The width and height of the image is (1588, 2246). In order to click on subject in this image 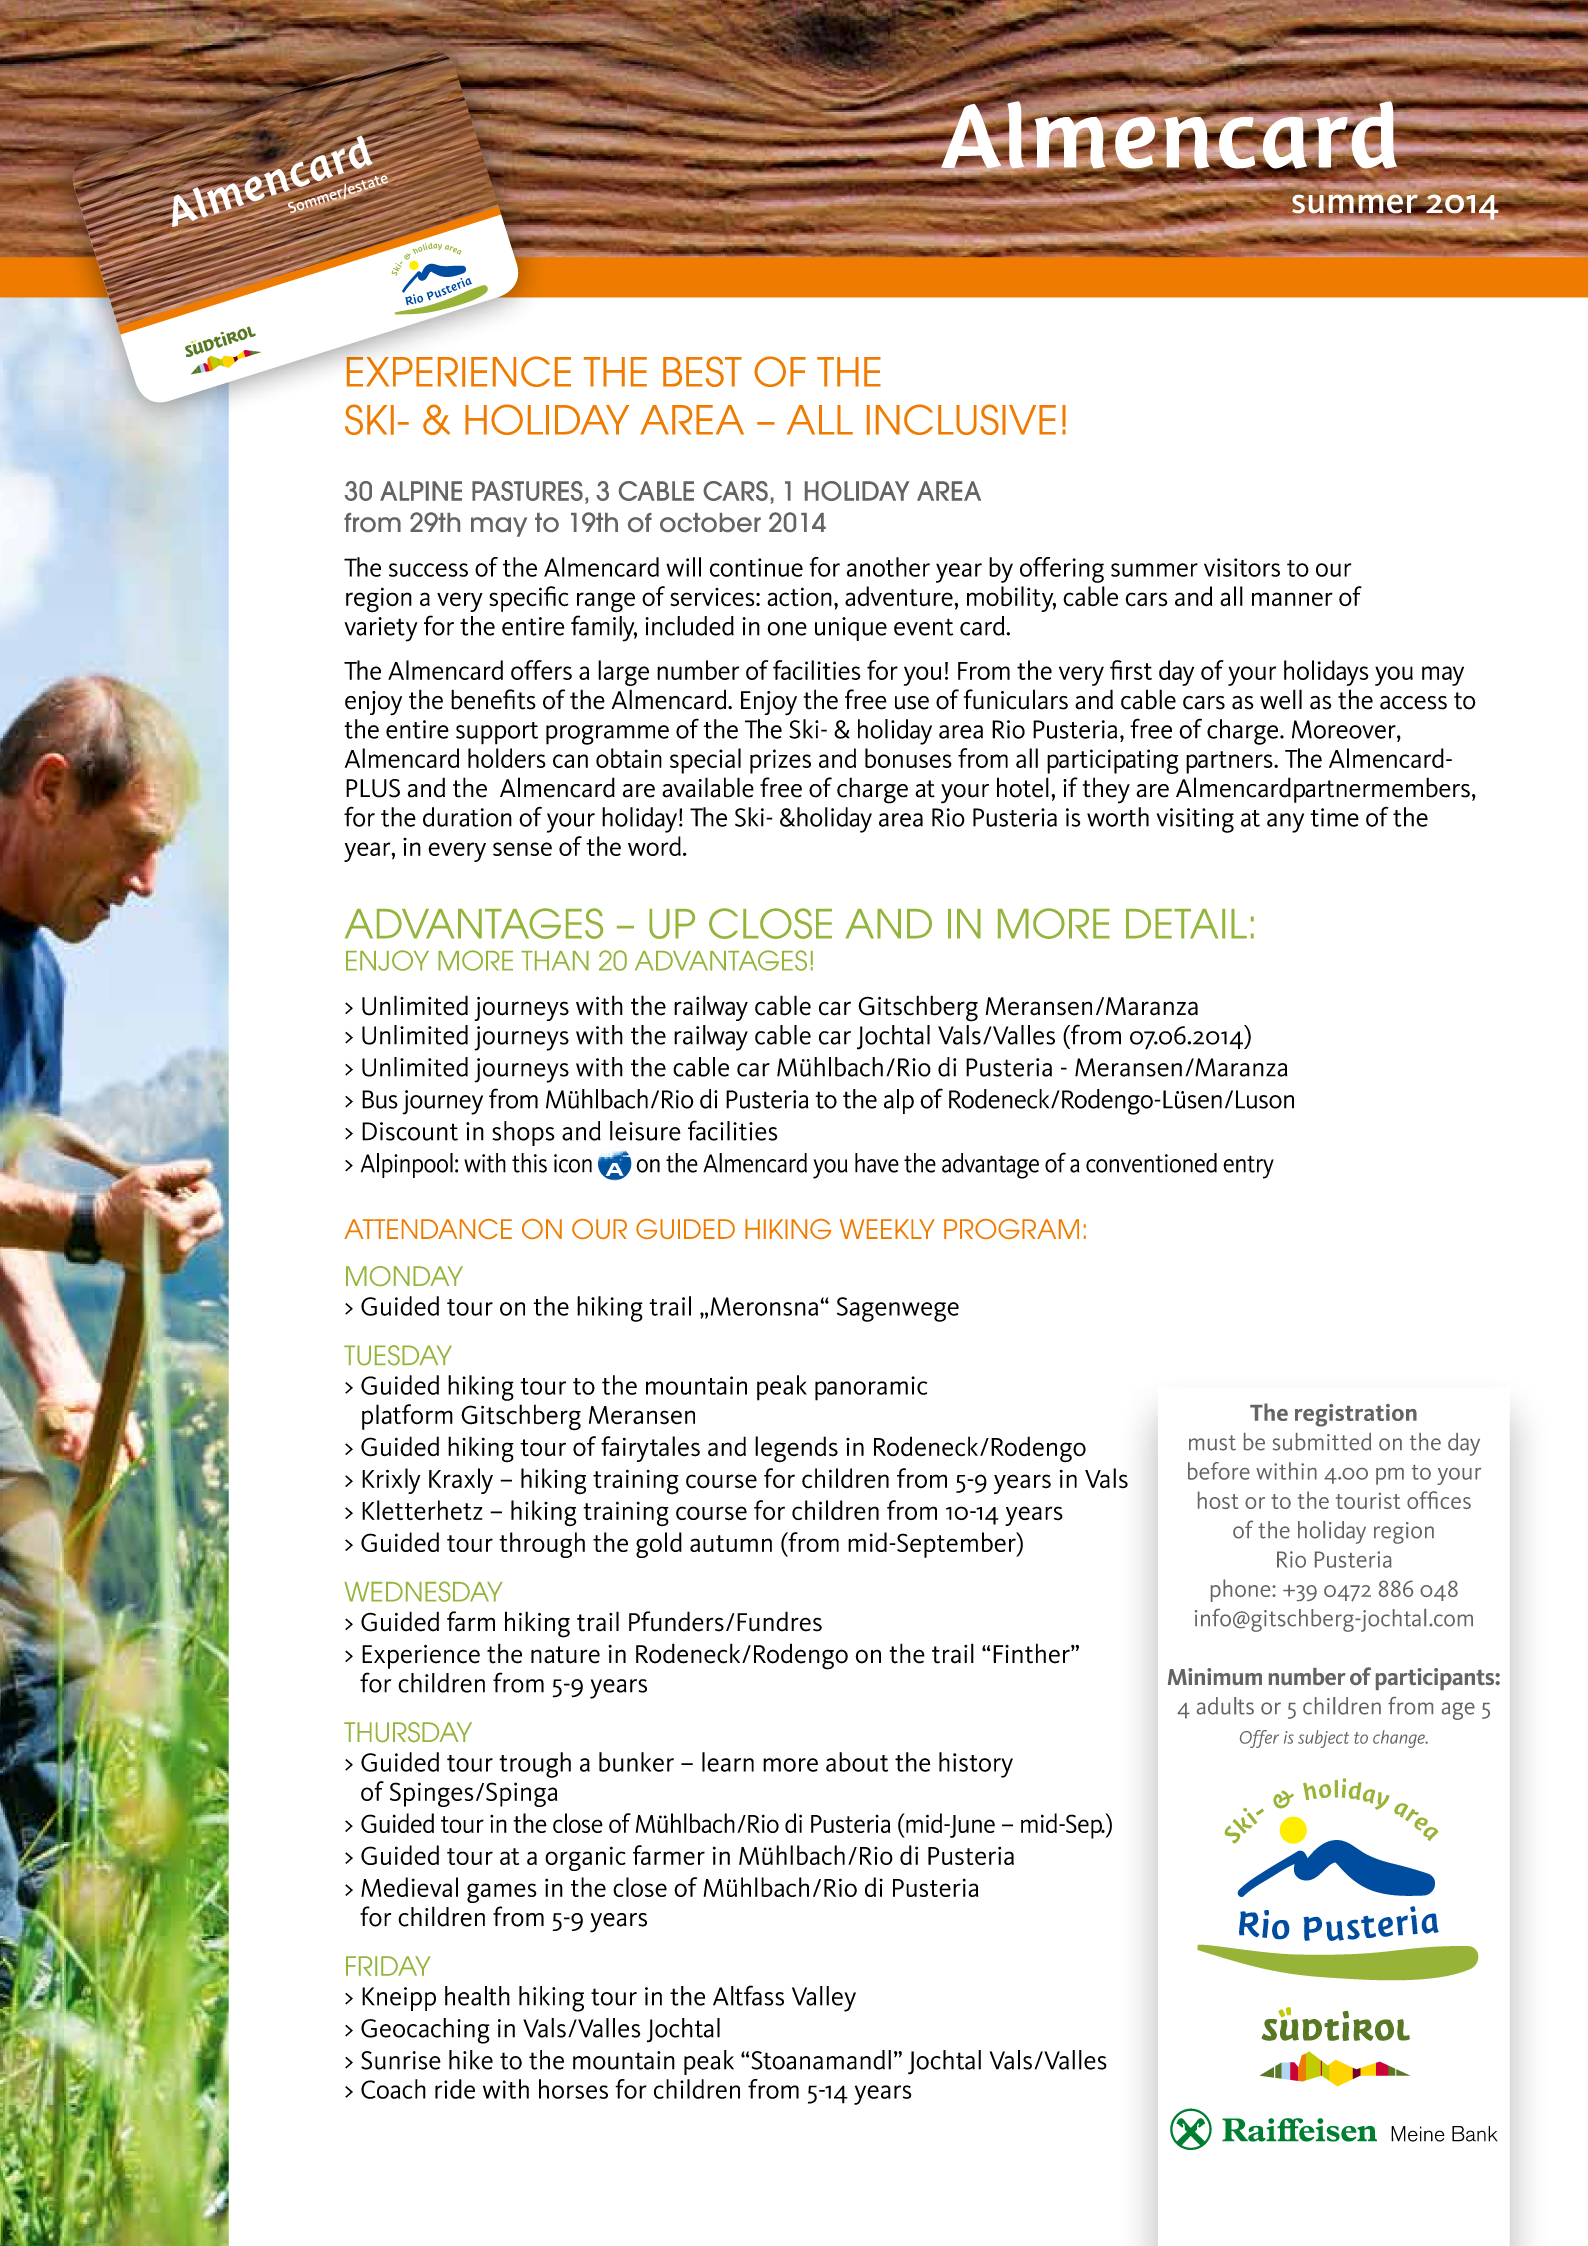, I will do `click(1323, 1739)`.
